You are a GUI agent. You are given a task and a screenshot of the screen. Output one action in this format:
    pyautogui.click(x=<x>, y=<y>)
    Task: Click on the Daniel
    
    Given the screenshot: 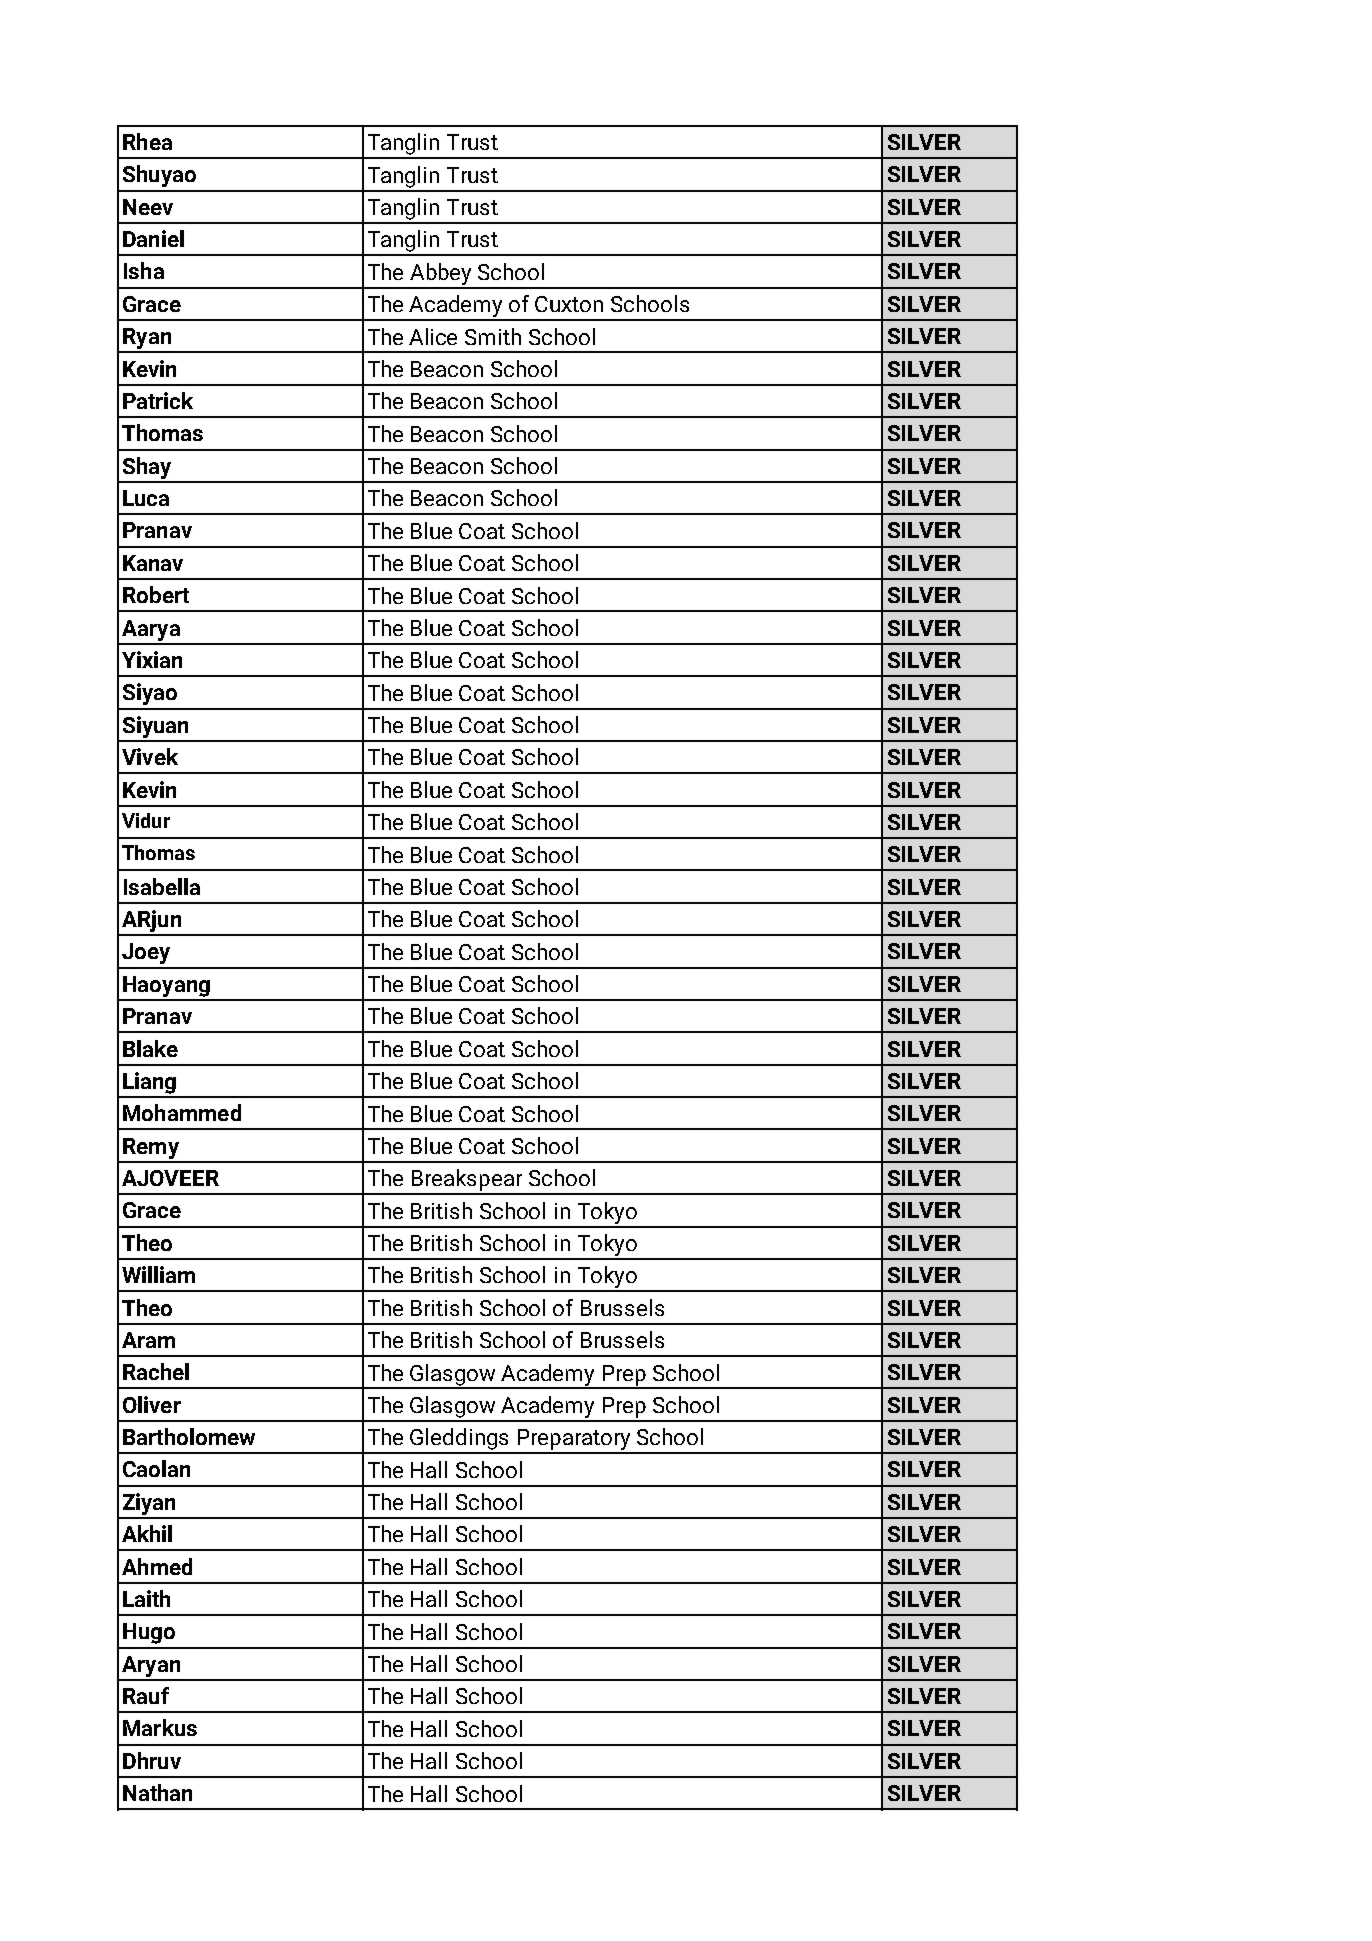 What is the action you would take?
    pyautogui.click(x=153, y=238)
